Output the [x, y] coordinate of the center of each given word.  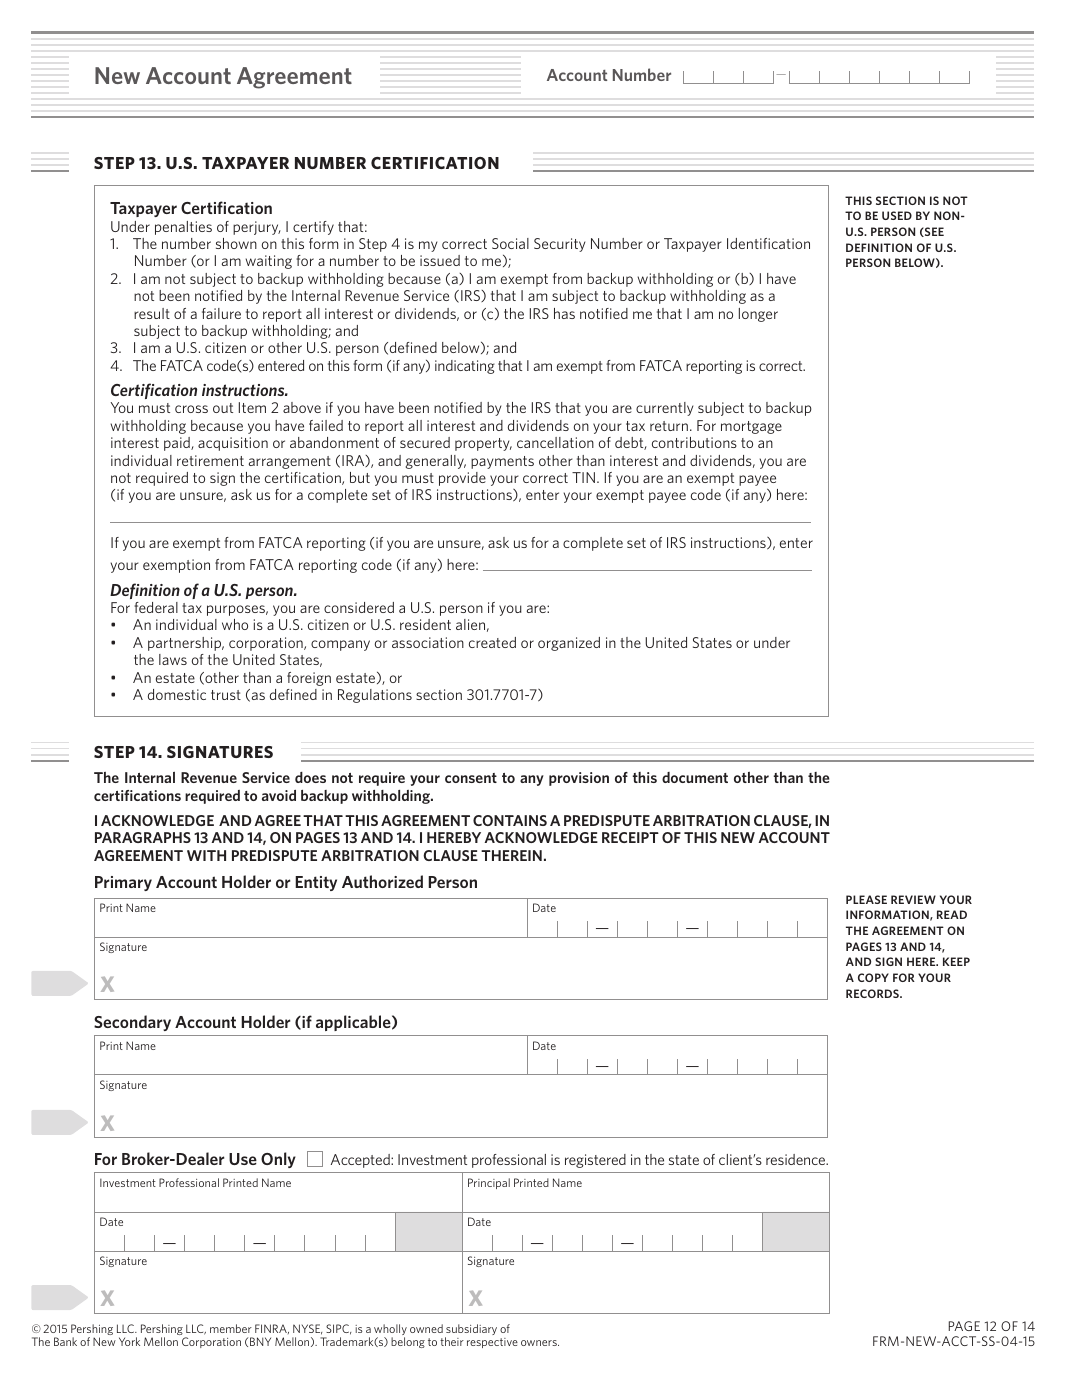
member [231, 1328]
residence [797, 1159]
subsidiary [471, 1331]
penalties [183, 228]
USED [897, 215]
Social [510, 243]
